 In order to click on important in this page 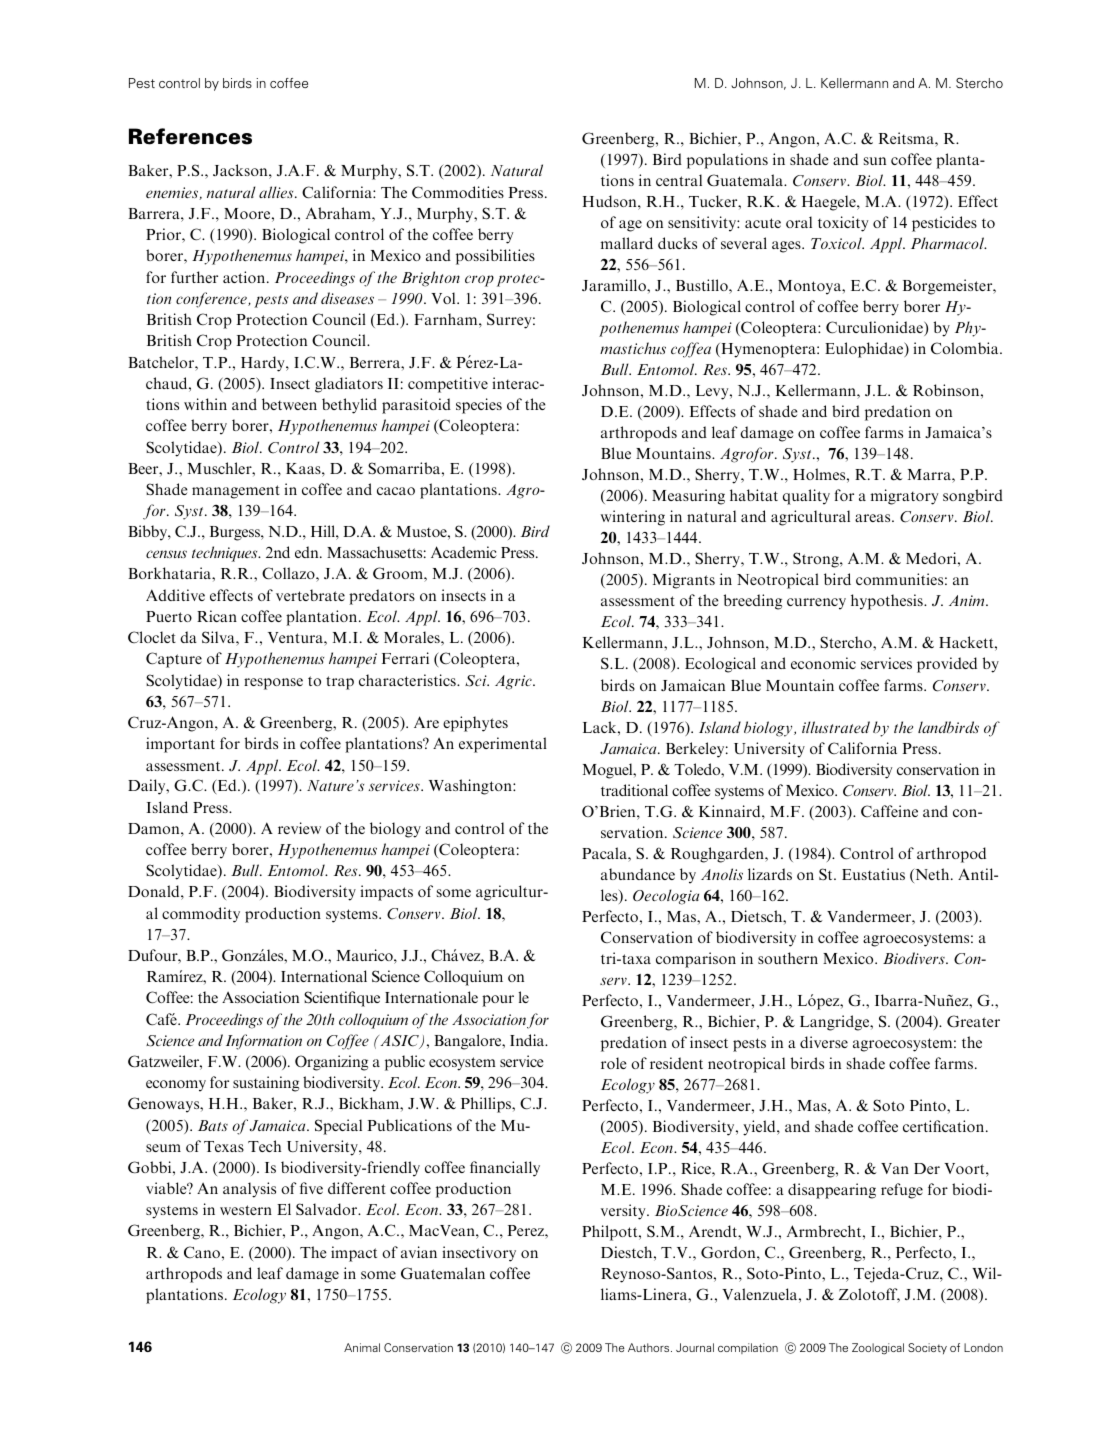, I will do `click(180, 745)`.
